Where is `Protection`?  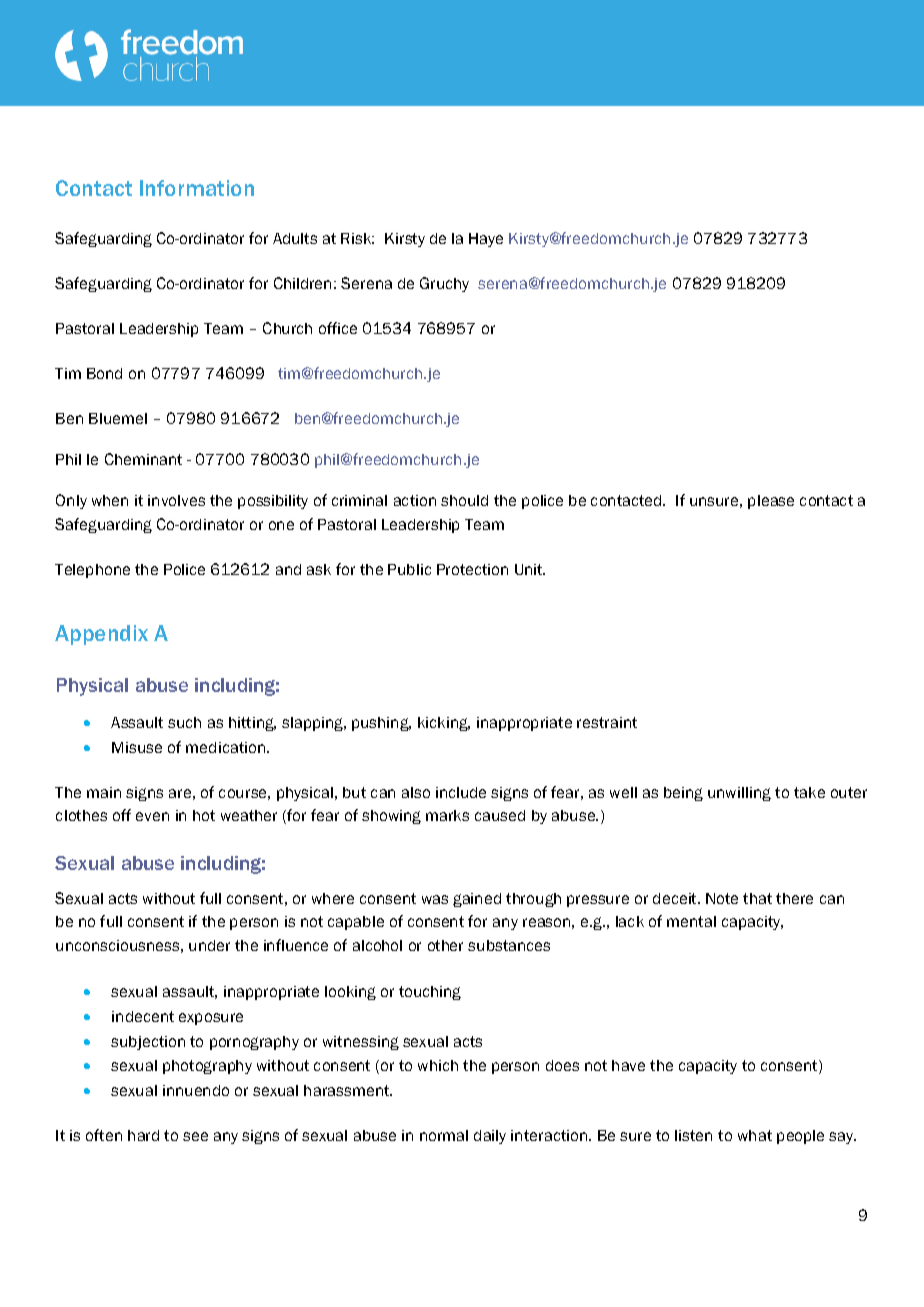
Protection is located at coordinates (472, 569).
